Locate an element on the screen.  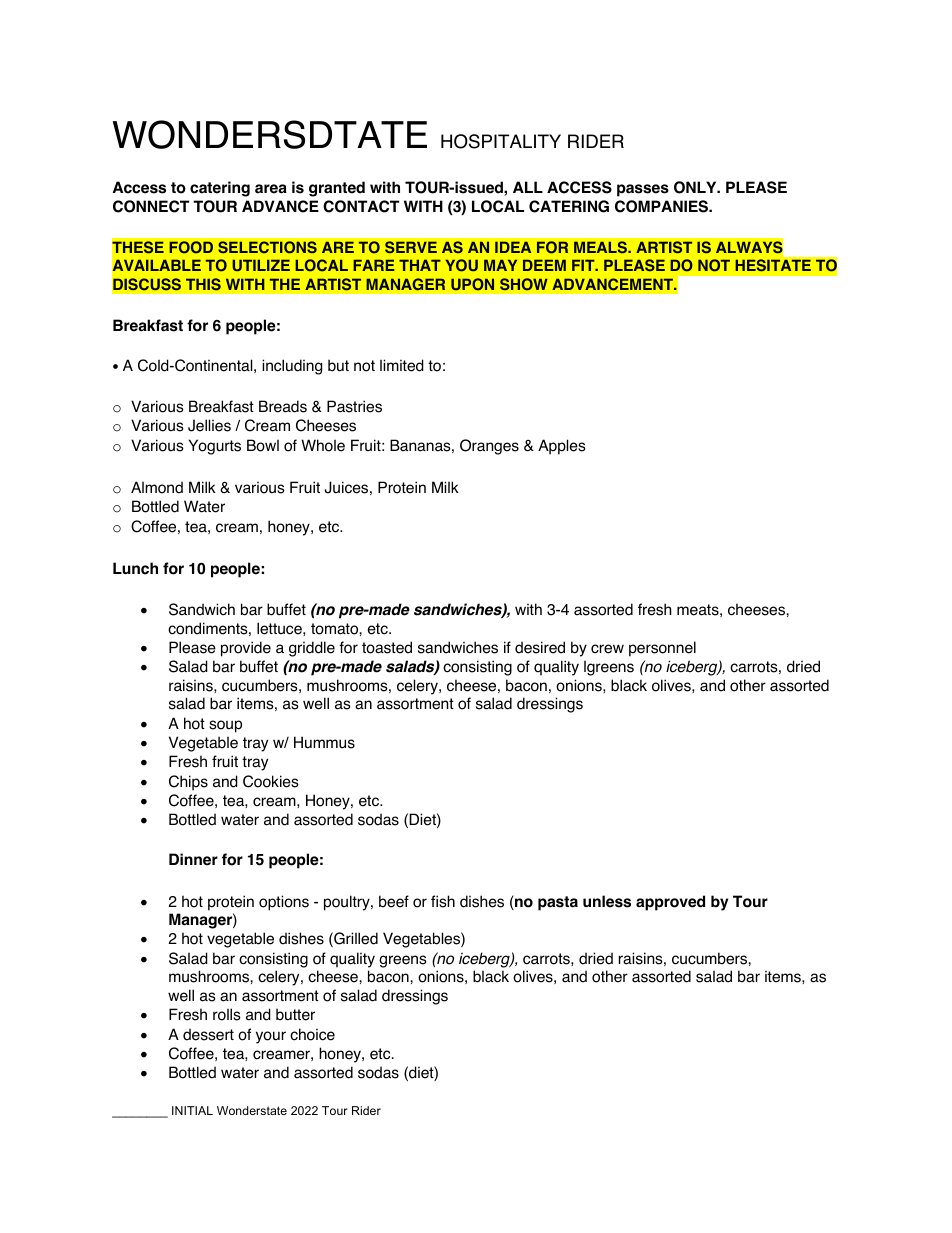
Chips is located at coordinates (188, 783).
